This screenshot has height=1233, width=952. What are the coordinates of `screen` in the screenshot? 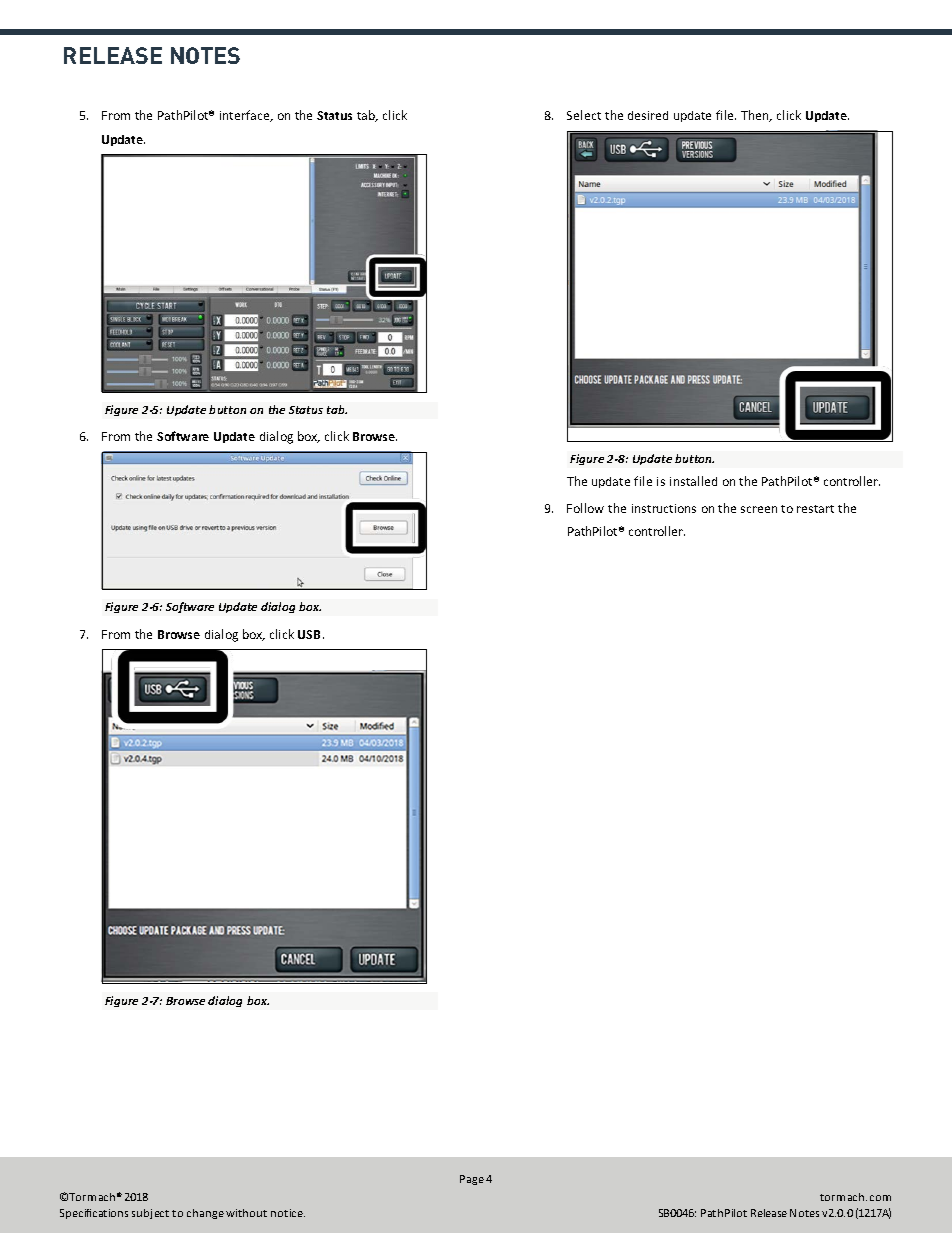 It's located at (759, 509).
